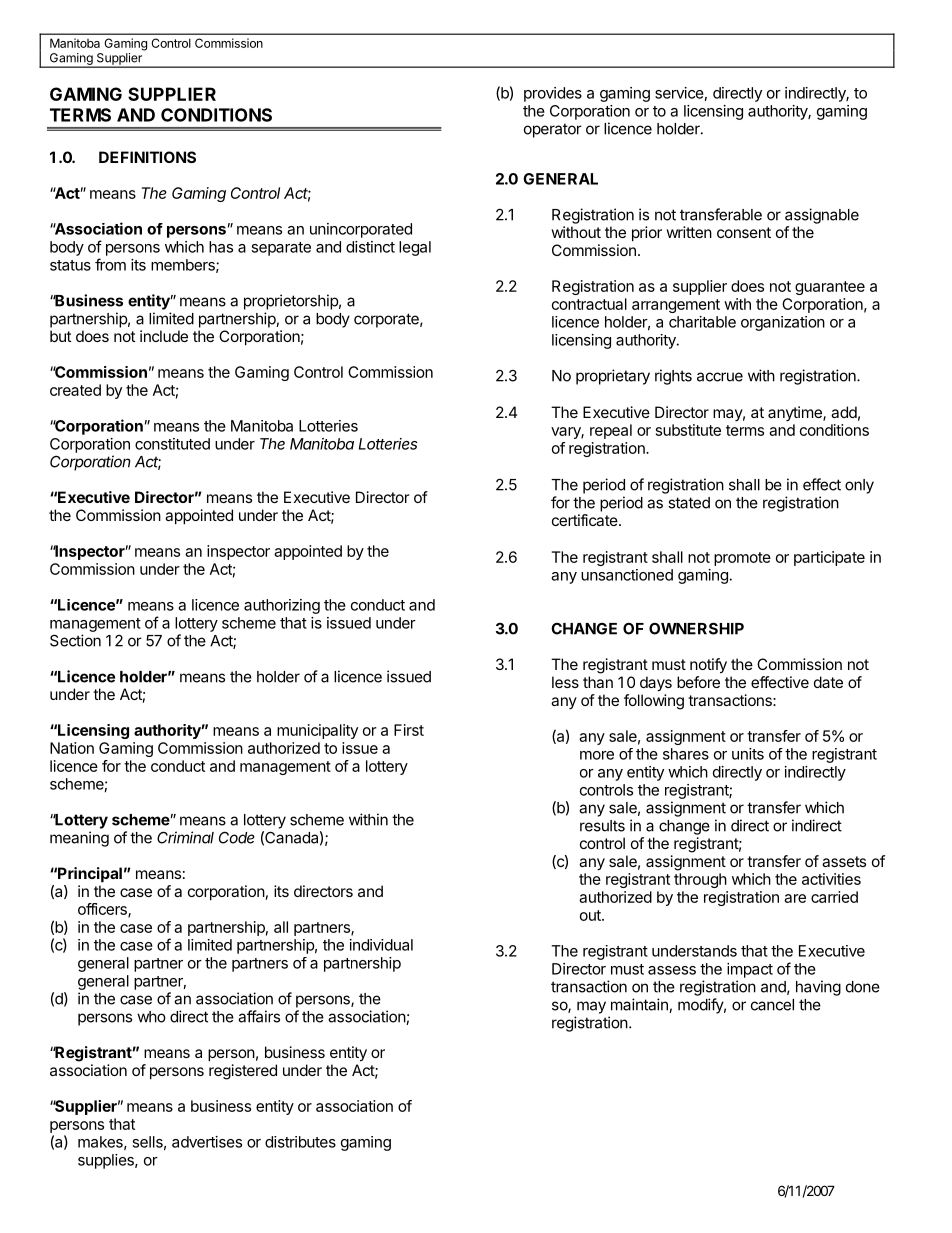 The image size is (952, 1233). What do you see at coordinates (796, 413) in the image?
I see `anytime` at bounding box center [796, 413].
